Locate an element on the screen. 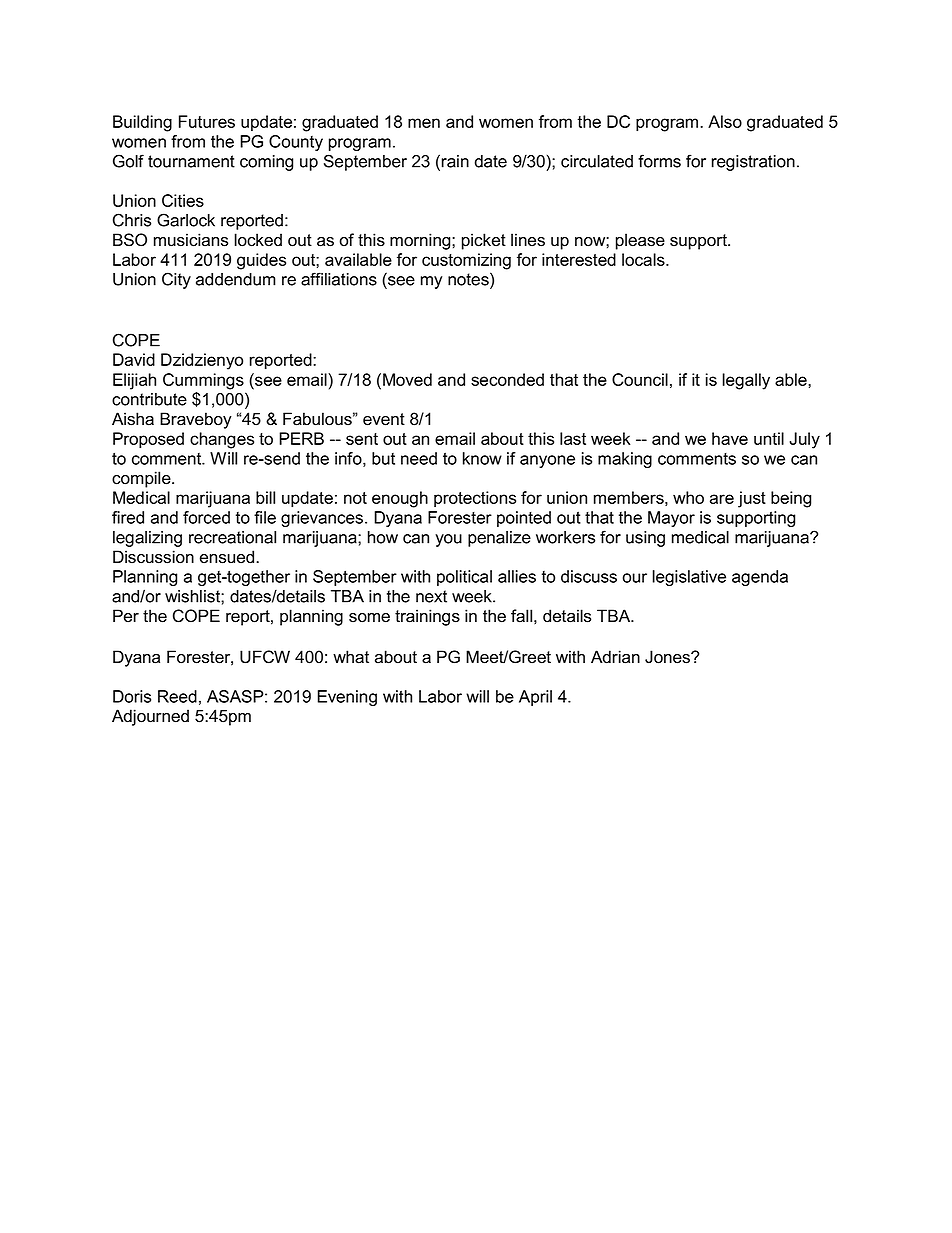 This screenshot has width=952, height=1233. Reed is located at coordinates (177, 696).
